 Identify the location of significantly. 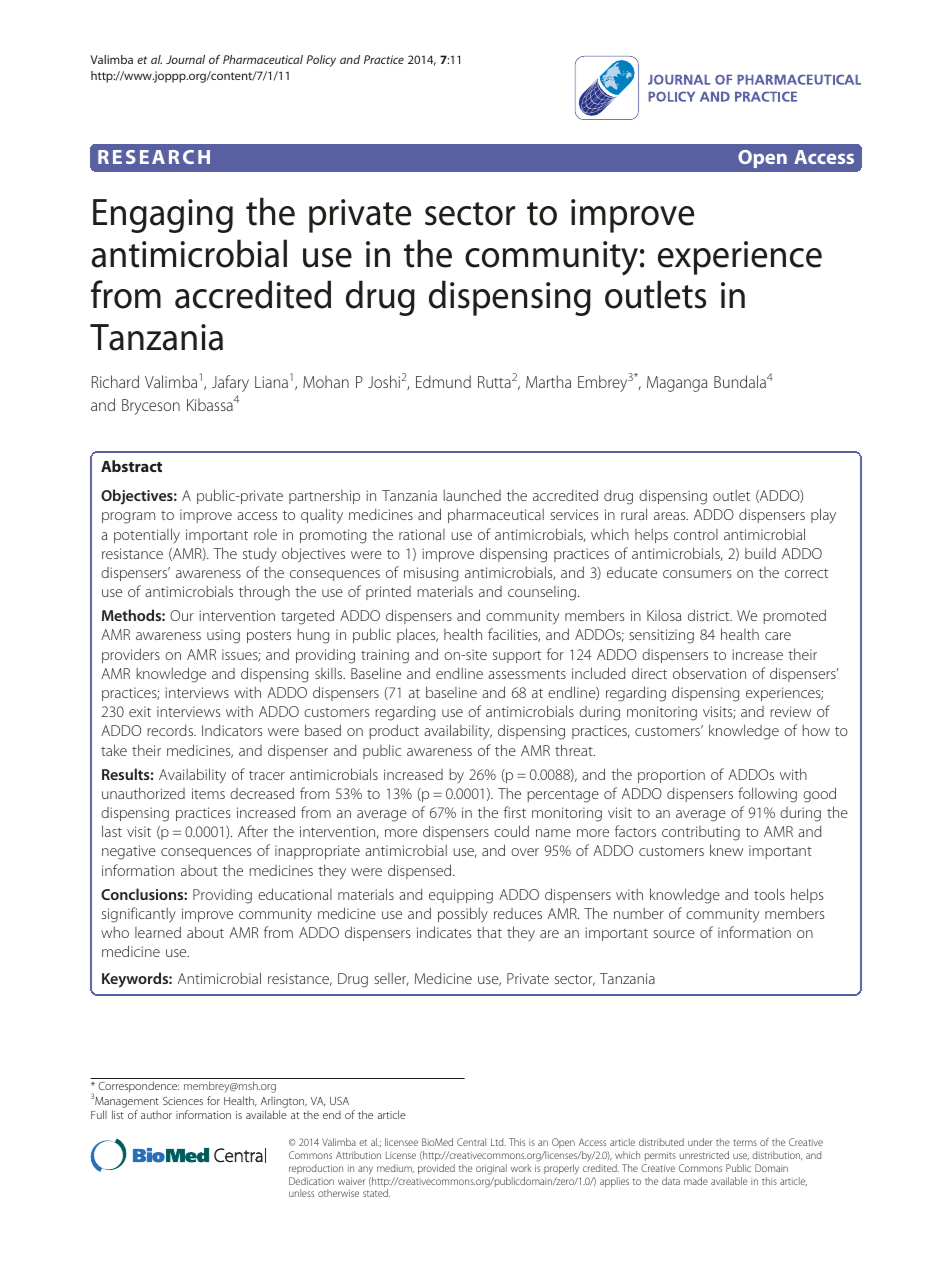
(139, 915).
